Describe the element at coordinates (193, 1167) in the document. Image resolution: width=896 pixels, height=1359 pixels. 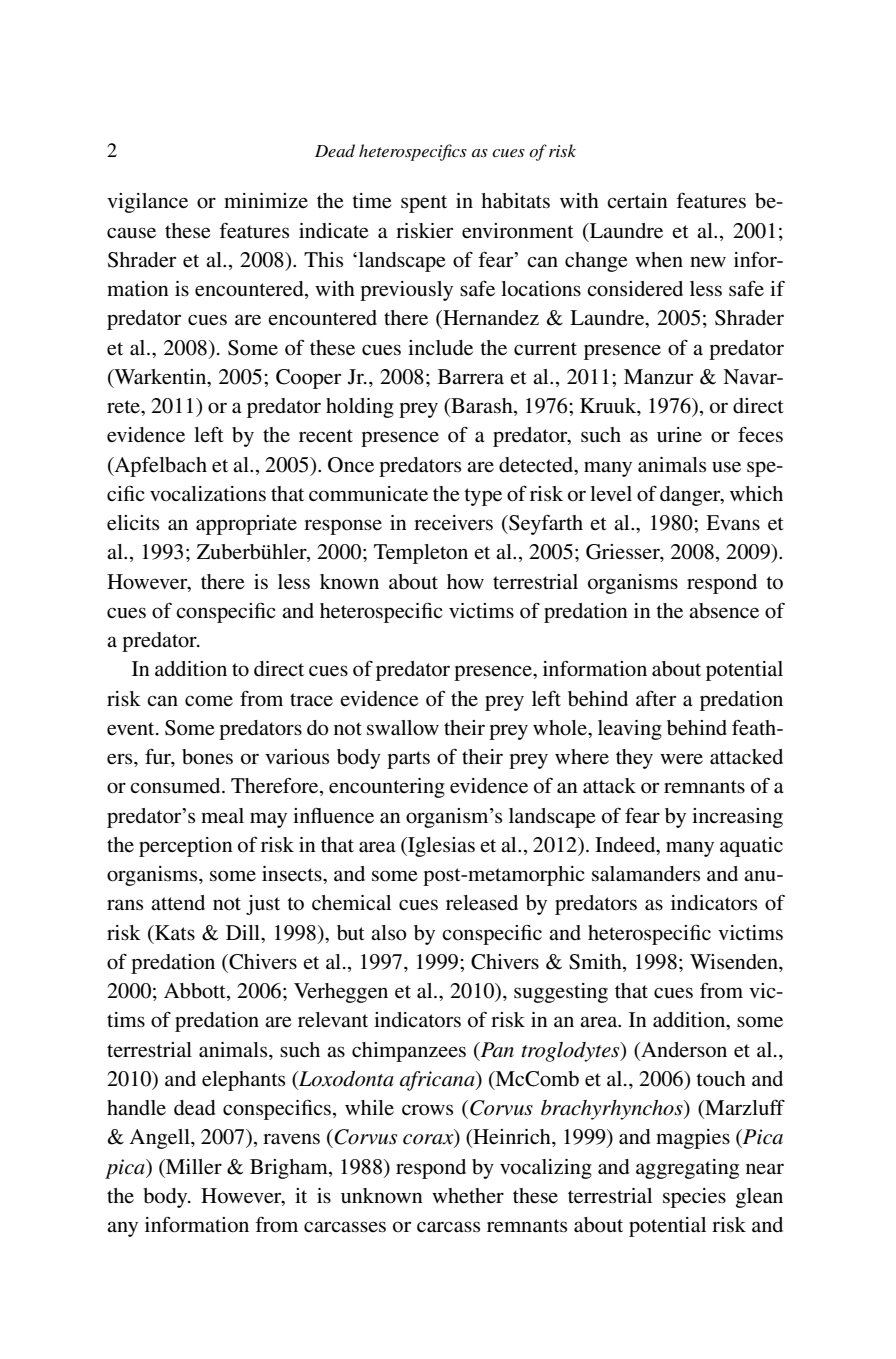
I see `Miller` at that location.
